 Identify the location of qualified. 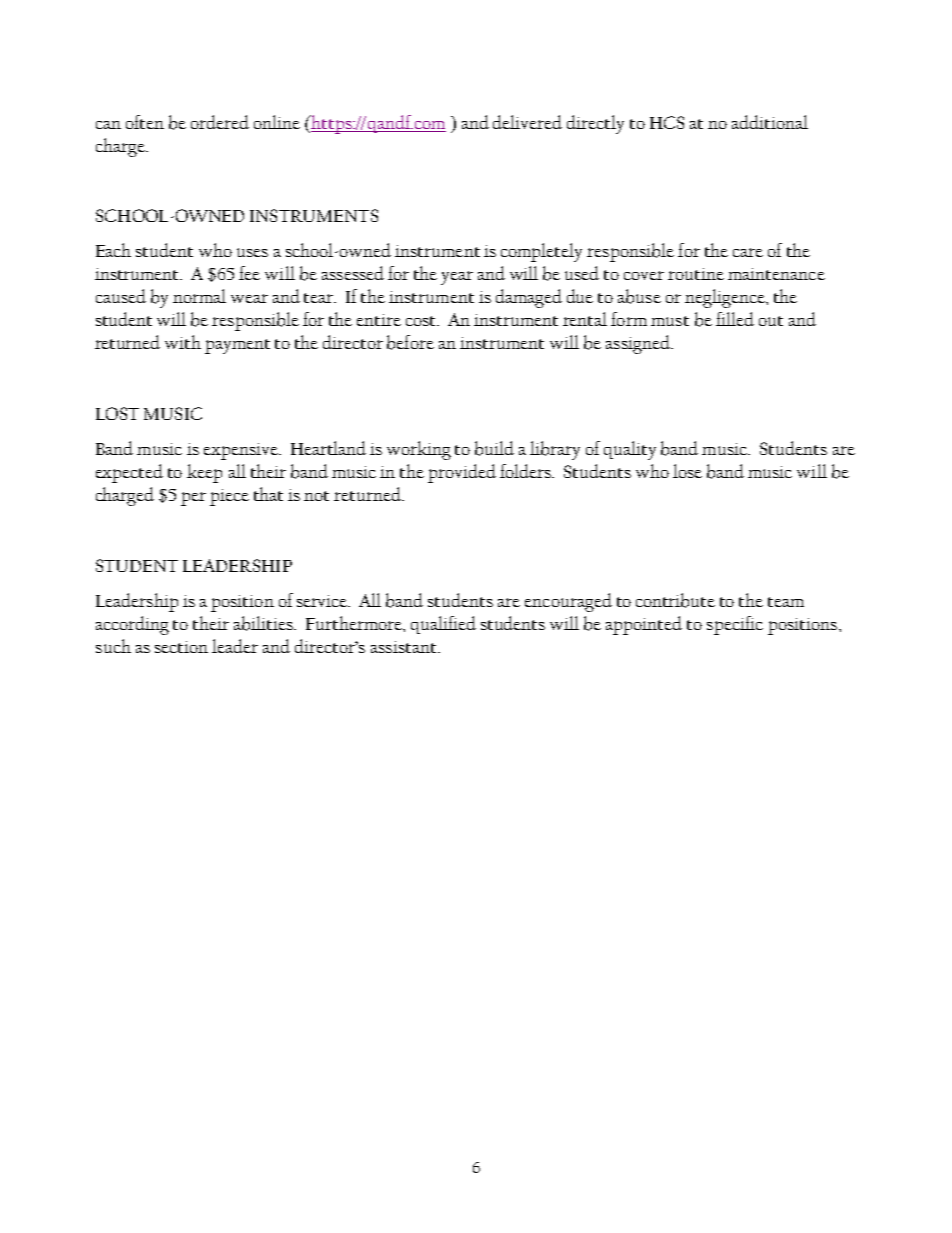
(443, 625).
